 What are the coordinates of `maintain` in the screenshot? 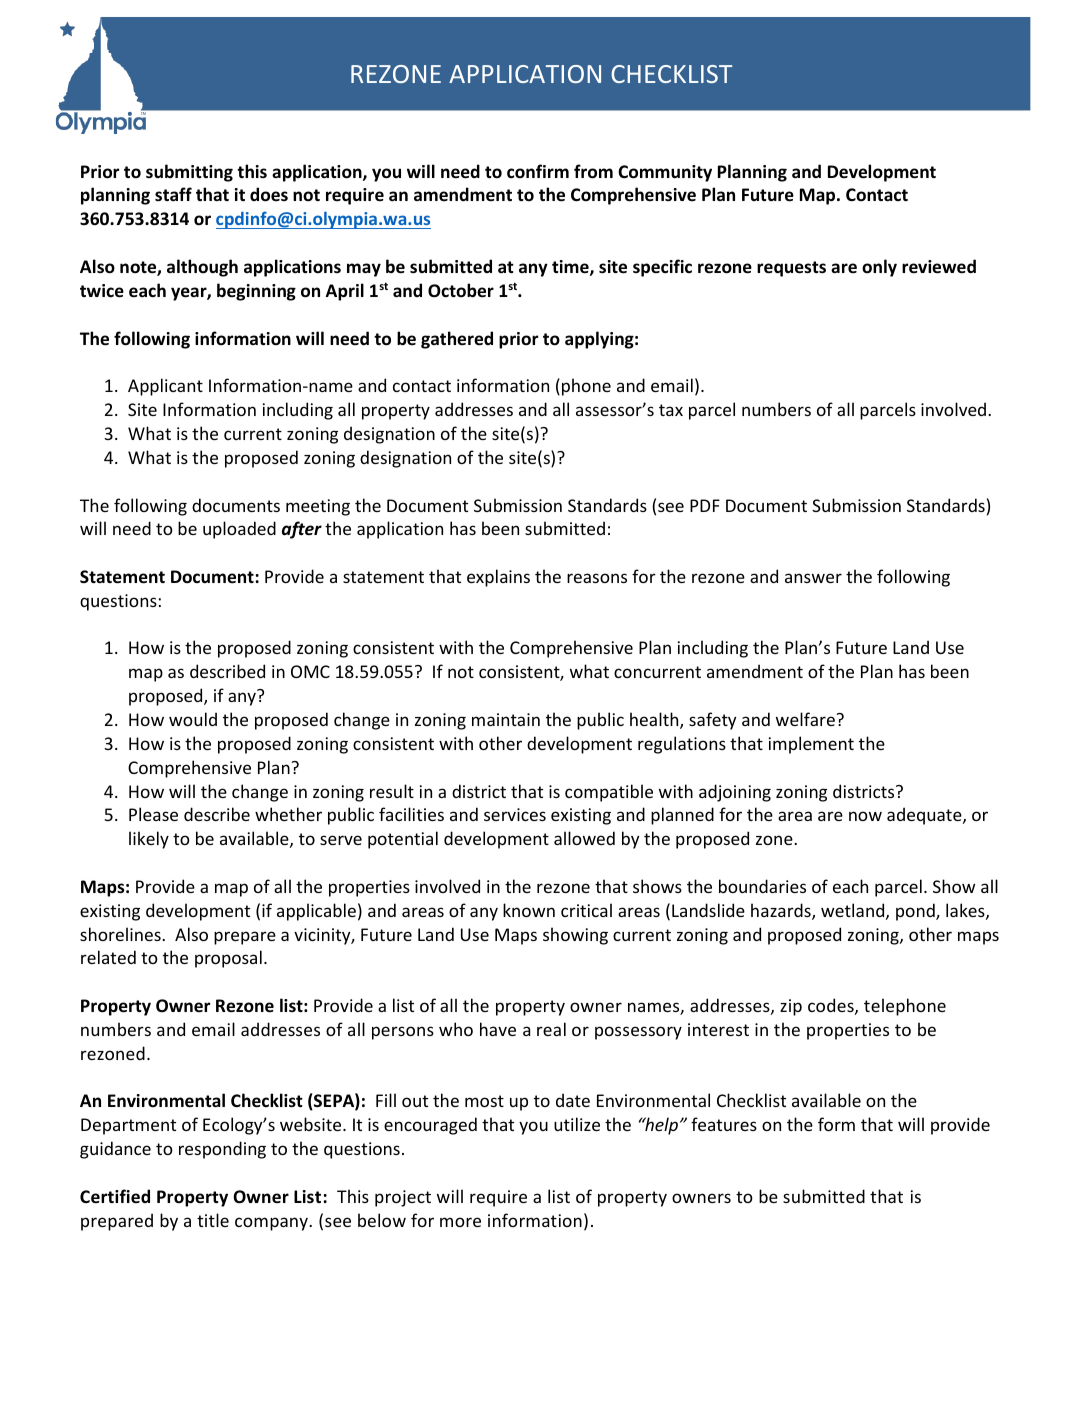 It's located at (506, 719).
